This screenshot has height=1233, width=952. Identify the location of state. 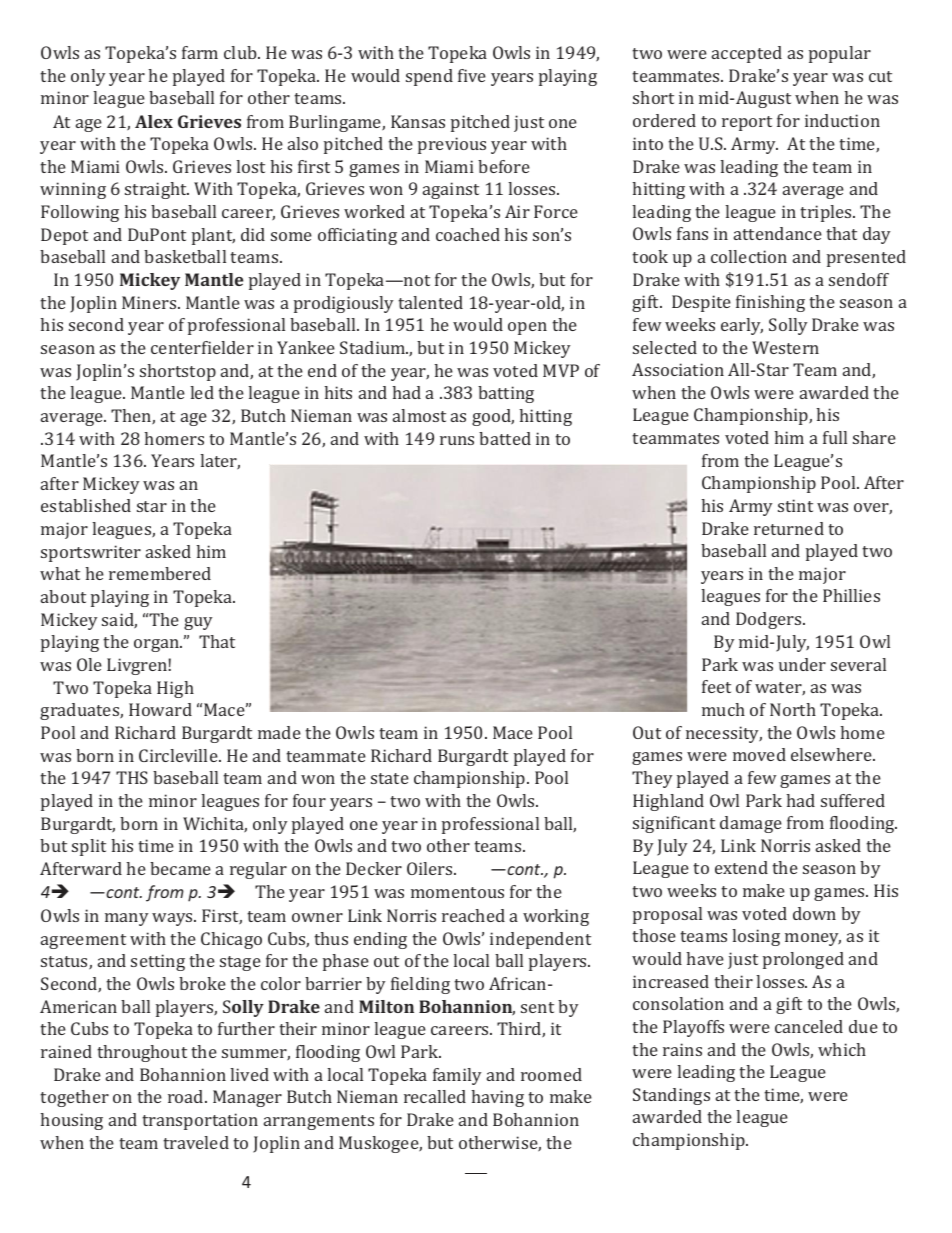
(390, 778).
